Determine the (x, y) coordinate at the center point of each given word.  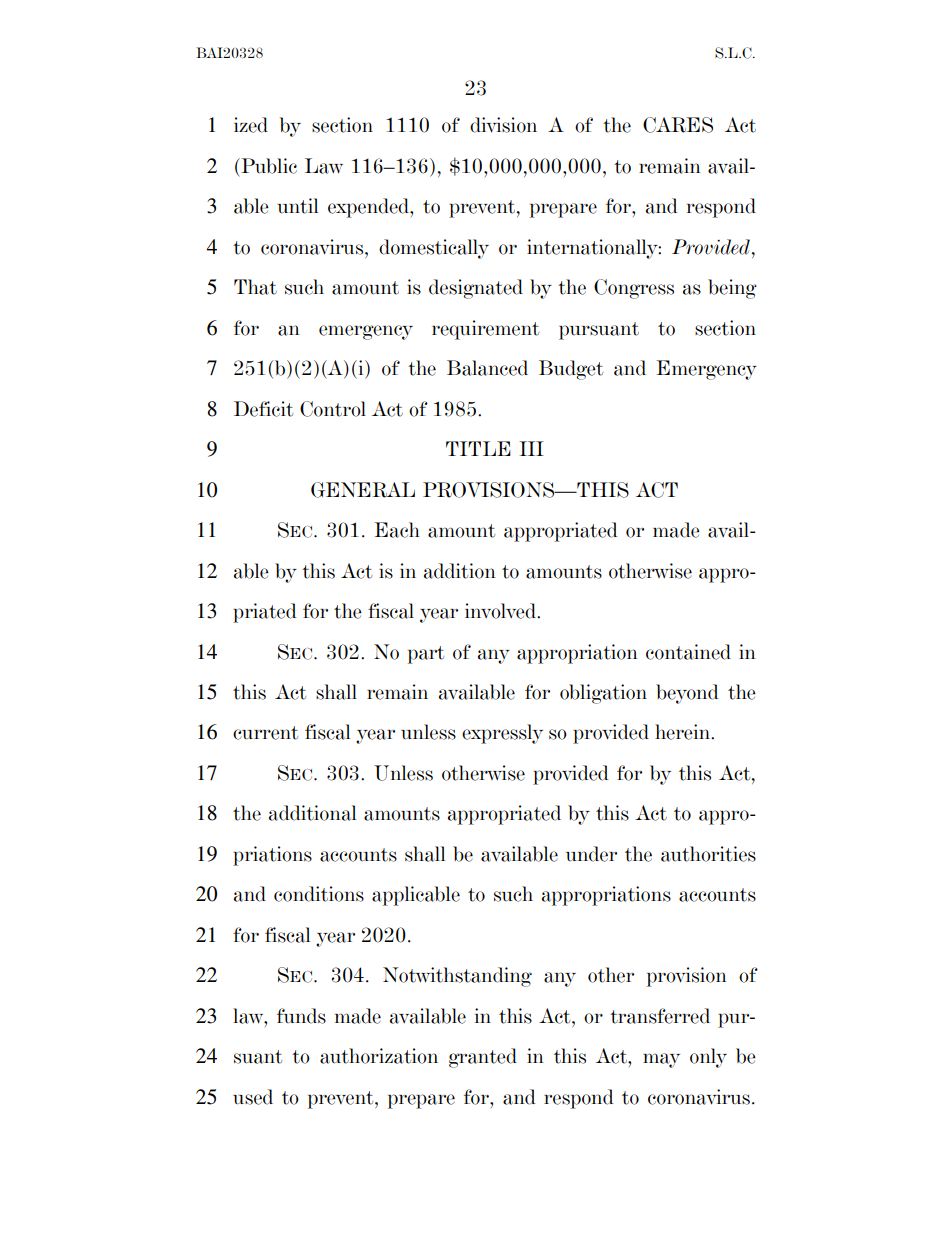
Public (268, 166)
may (661, 1060)
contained (688, 652)
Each (397, 530)
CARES (678, 125)
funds (301, 1016)
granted (483, 1058)
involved (501, 611)
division (503, 125)
